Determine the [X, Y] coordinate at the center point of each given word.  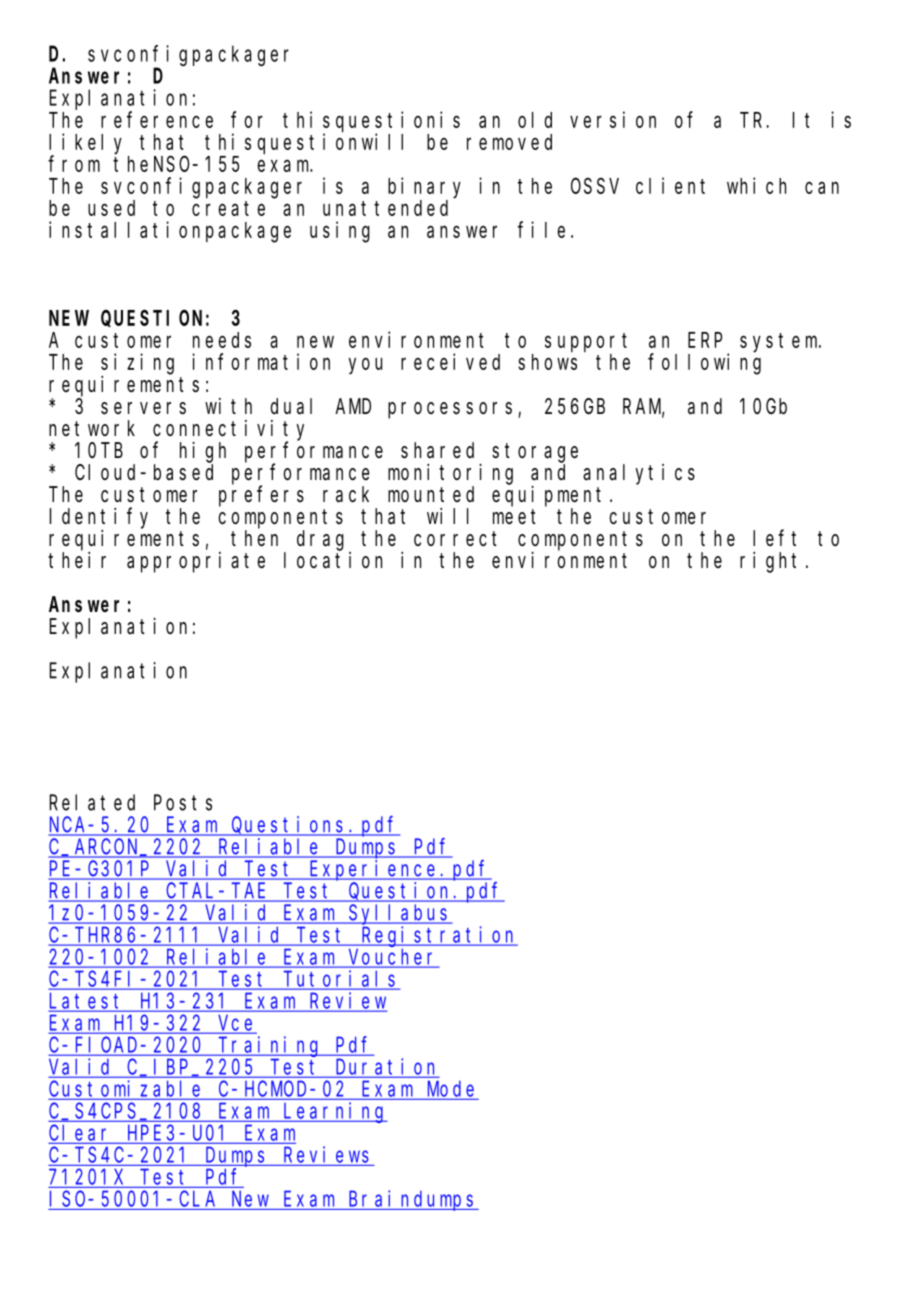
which [756, 185]
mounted [431, 494]
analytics [639, 474]
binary [424, 188]
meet [514, 517]
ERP [705, 340]
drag [320, 540]
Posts [183, 803]
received [450, 361]
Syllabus [400, 914]
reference [157, 119]
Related [92, 802]
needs [222, 340]
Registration [438, 936]
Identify [99, 518]
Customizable [127, 1089]
